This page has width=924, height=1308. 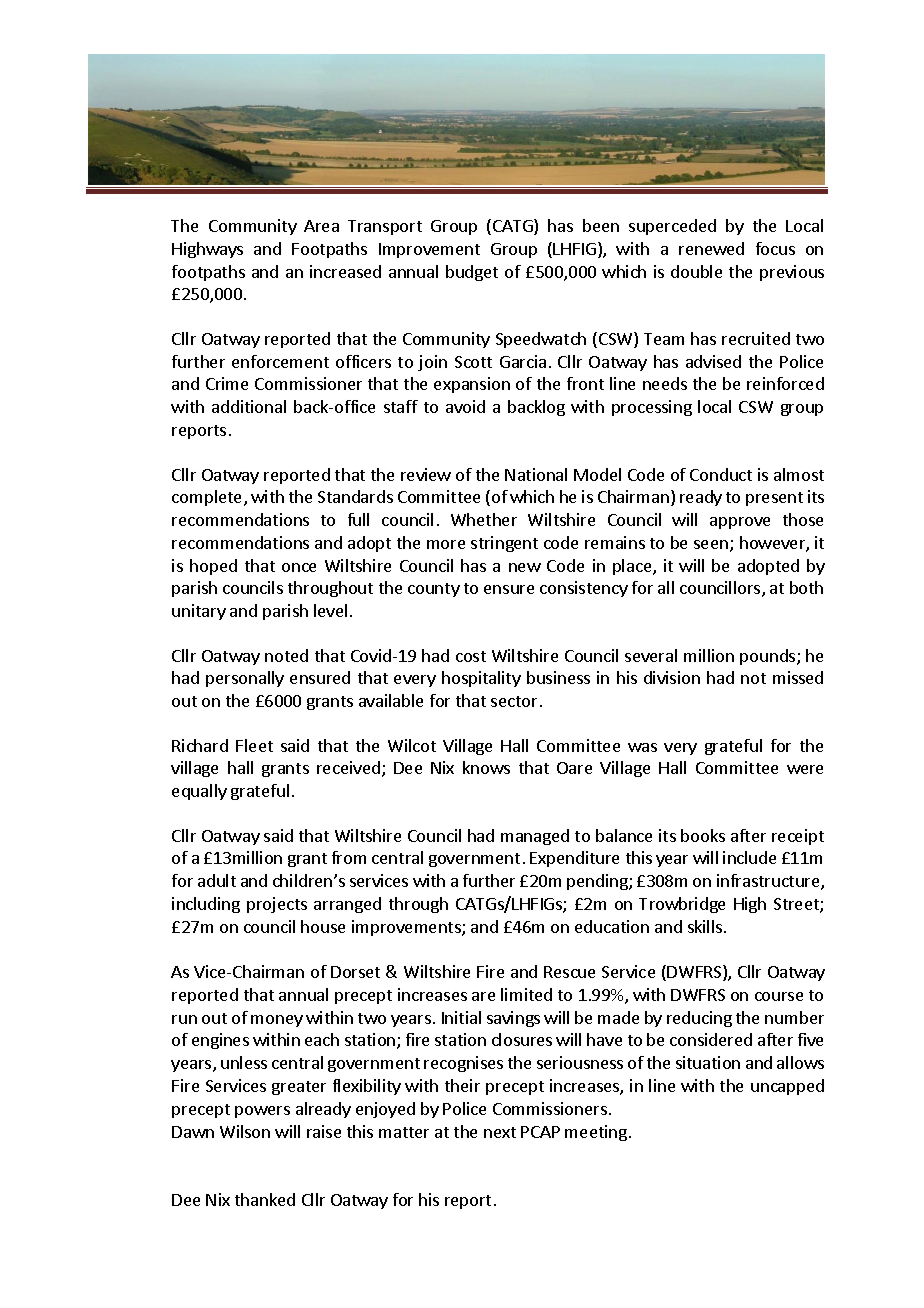 I want to click on Area, so click(x=321, y=226).
